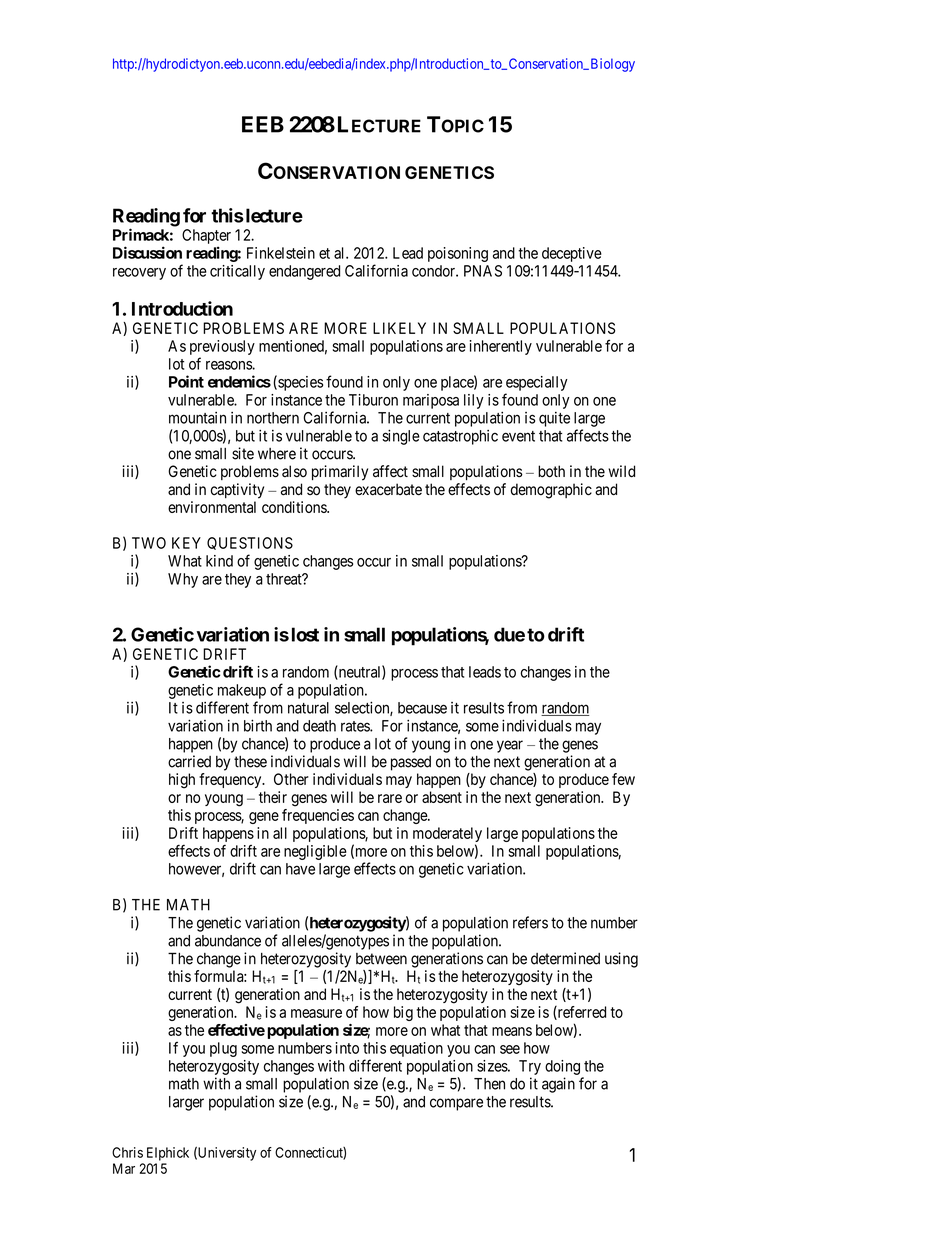 The width and height of the screenshot is (952, 1233). I want to click on both, so click(551, 471).
